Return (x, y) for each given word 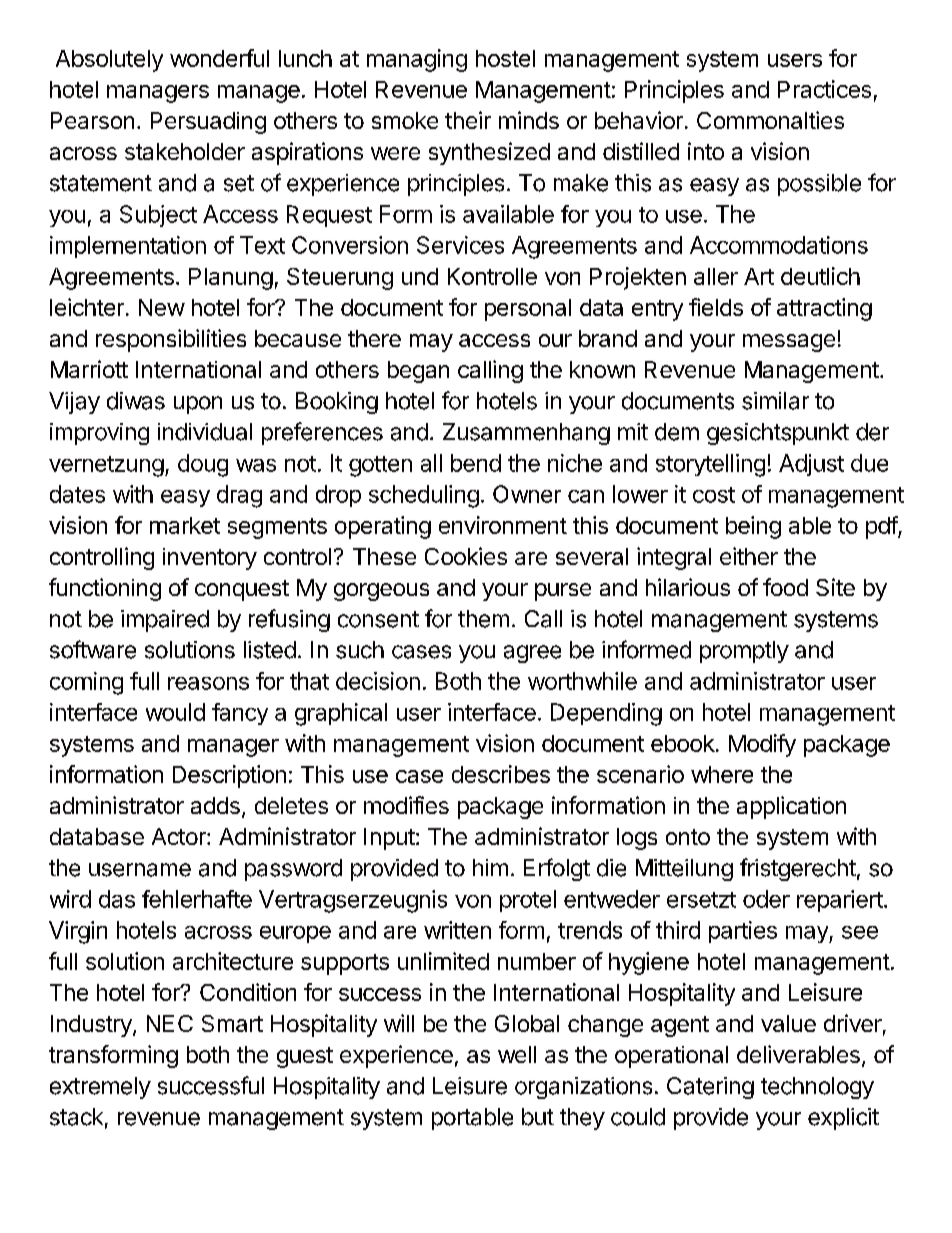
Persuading (208, 123)
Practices (824, 89)
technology (817, 1088)
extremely (100, 1088)
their (468, 120)
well (517, 1054)
